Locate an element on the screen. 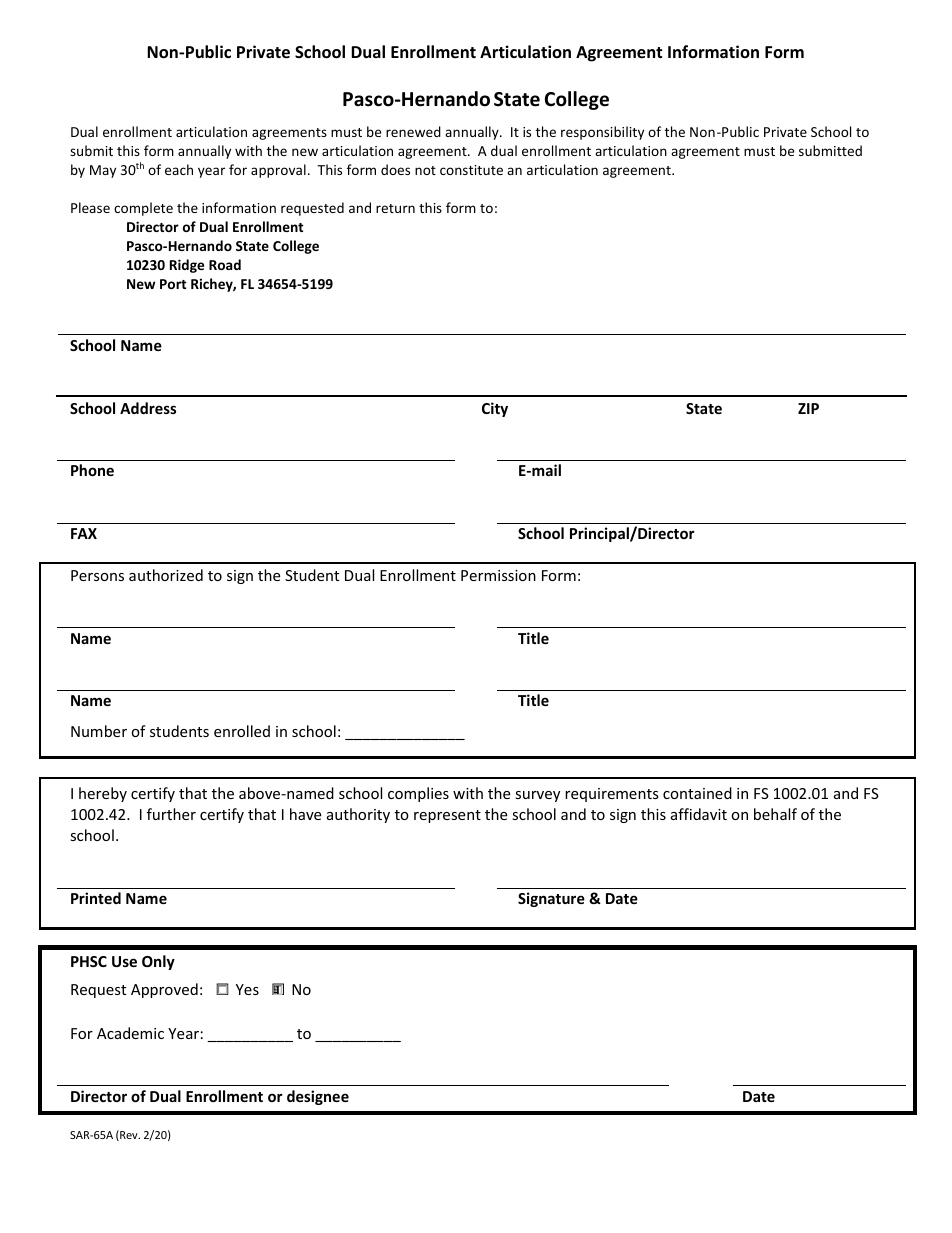 This screenshot has width=952, height=1233. complies is located at coordinates (418, 794).
